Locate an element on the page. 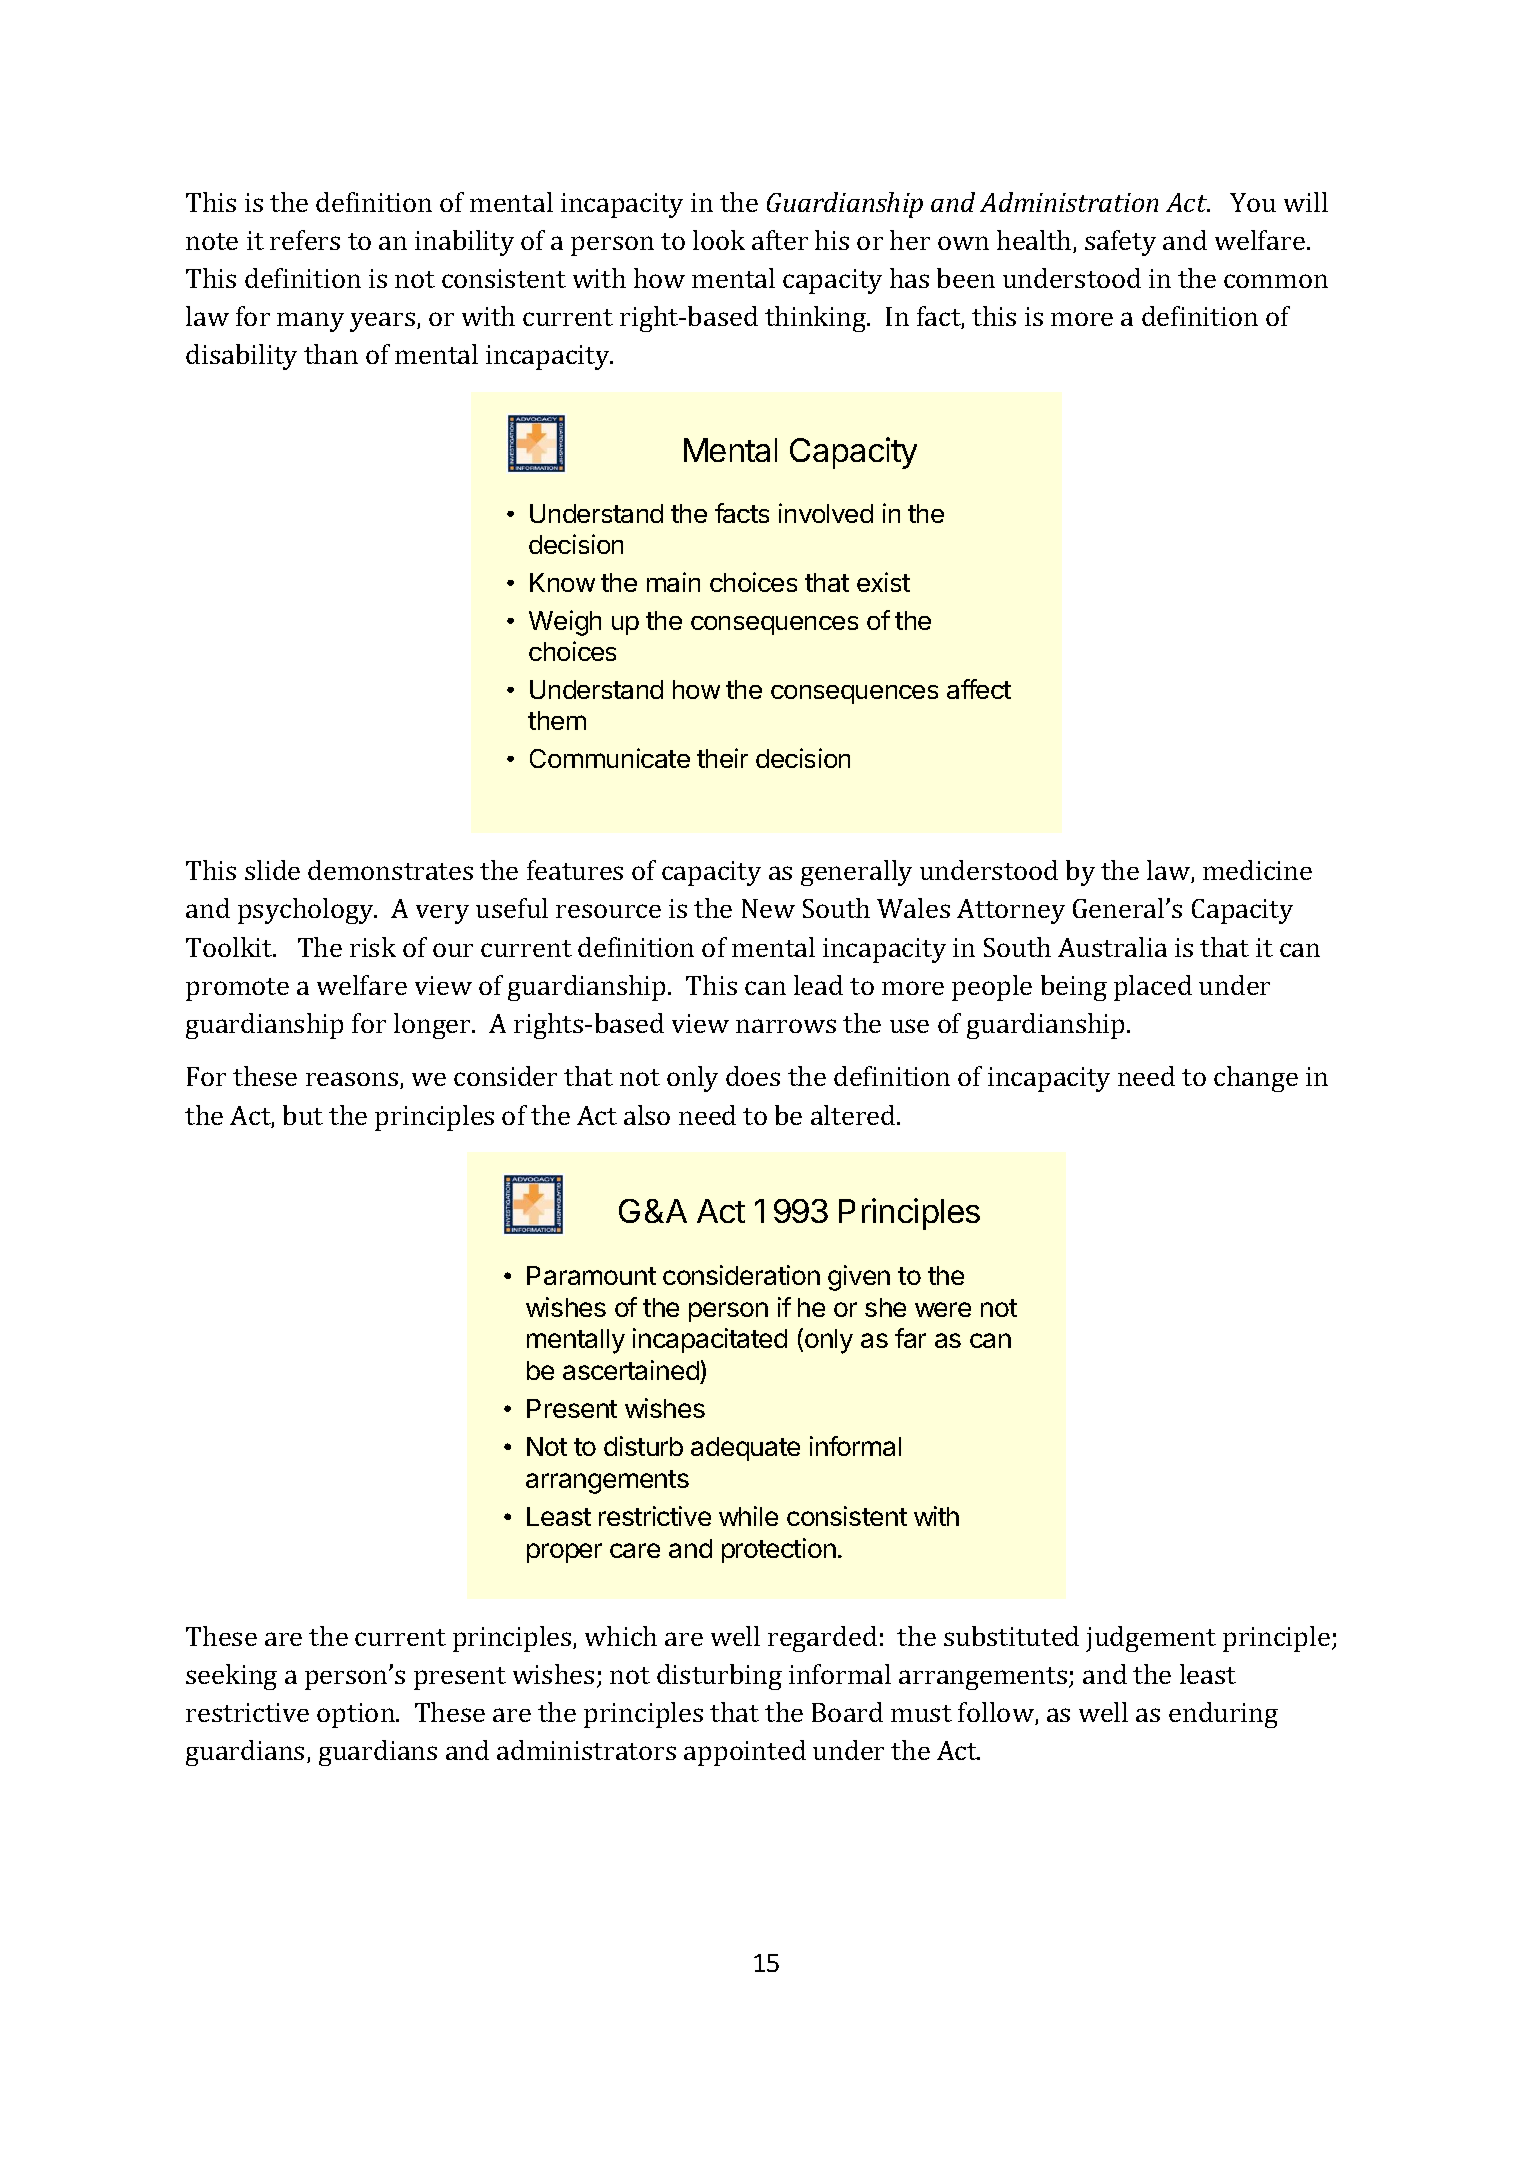 This image has width=1533, height=2168. appointed is located at coordinates (745, 1753).
